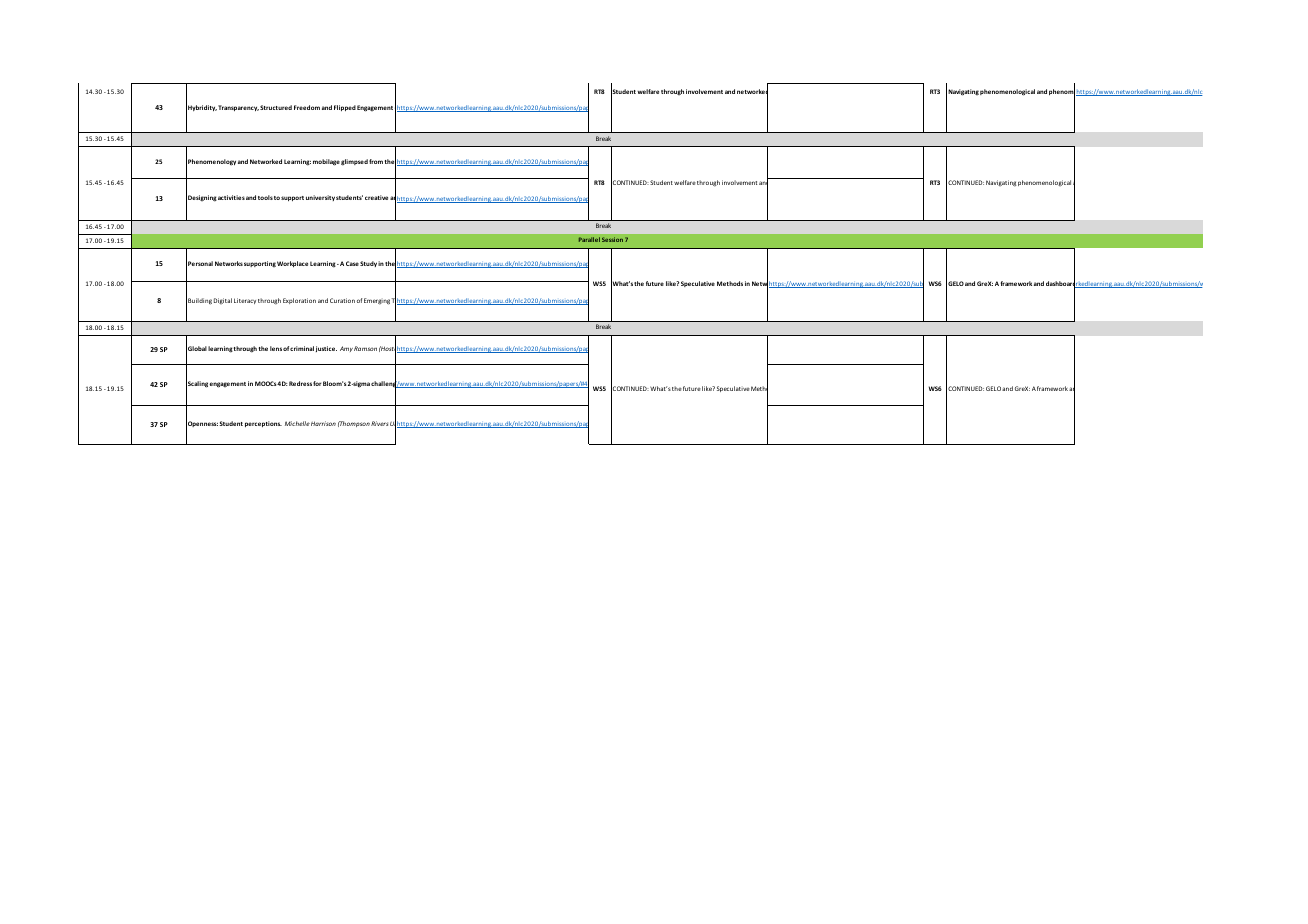 The image size is (1308, 924). Describe the element at coordinates (345, 108) in the image. I see `Flipped` at that location.
